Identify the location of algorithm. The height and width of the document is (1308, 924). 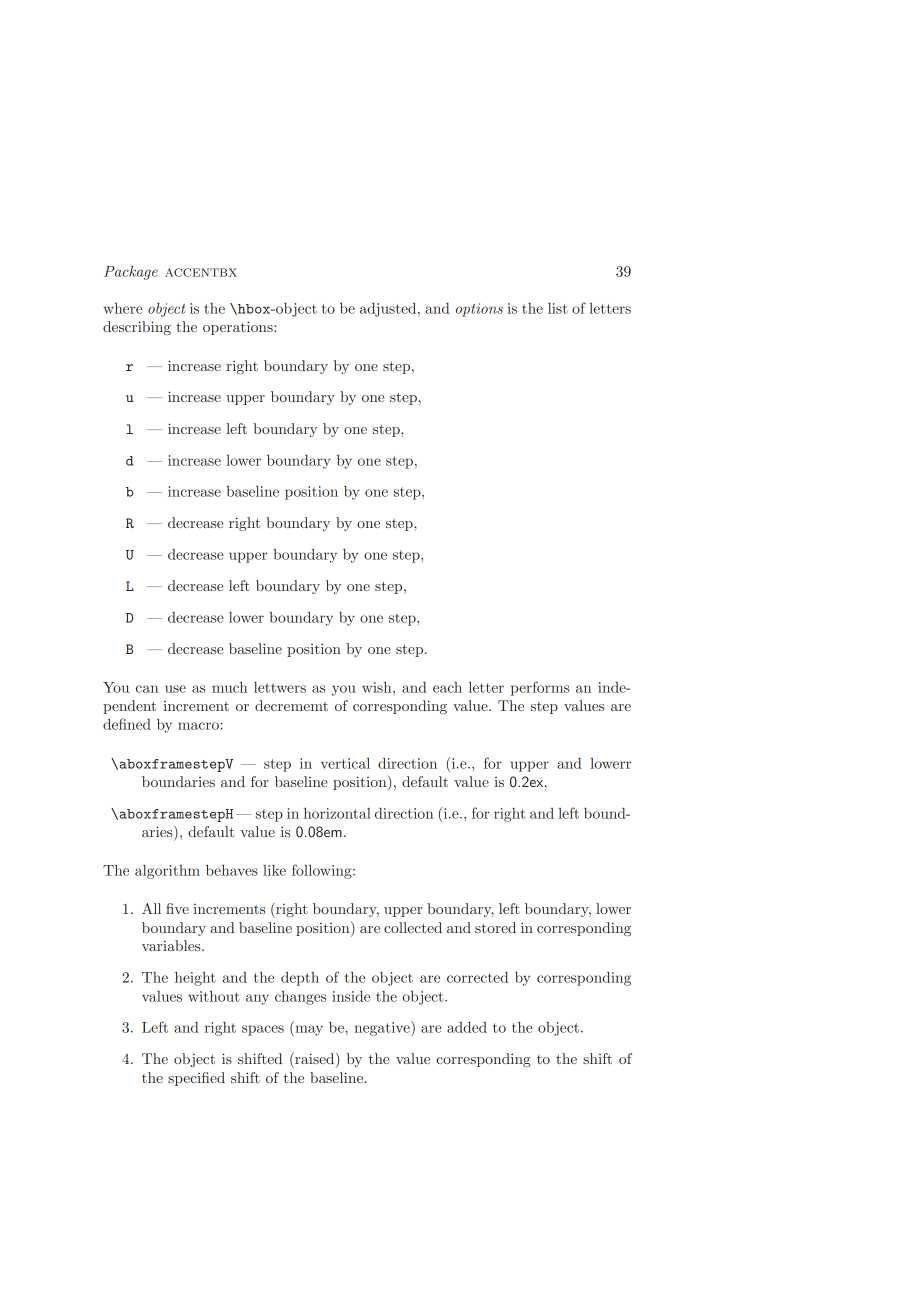
(167, 872).
